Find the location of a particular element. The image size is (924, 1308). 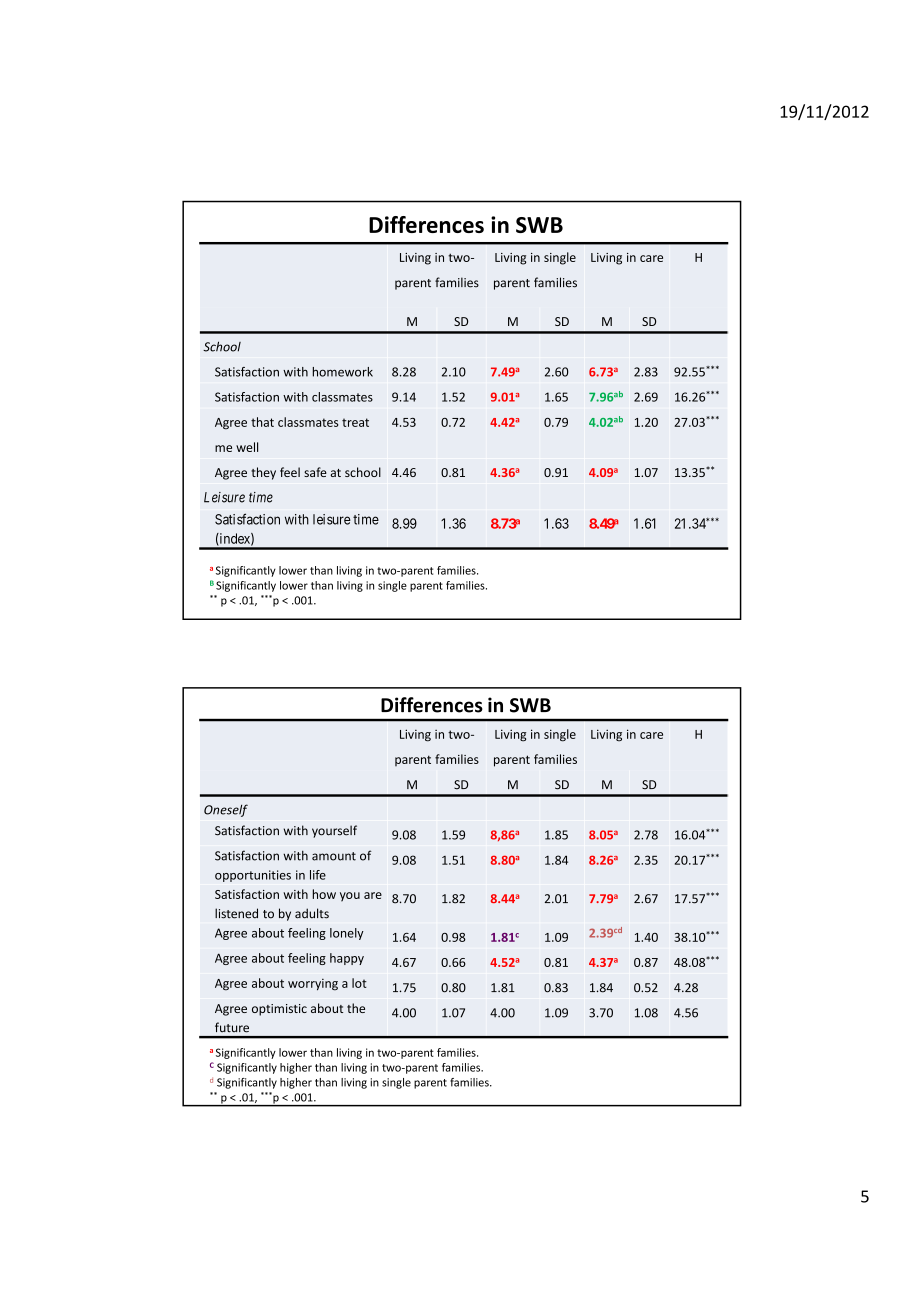

amount is located at coordinates (334, 856).
